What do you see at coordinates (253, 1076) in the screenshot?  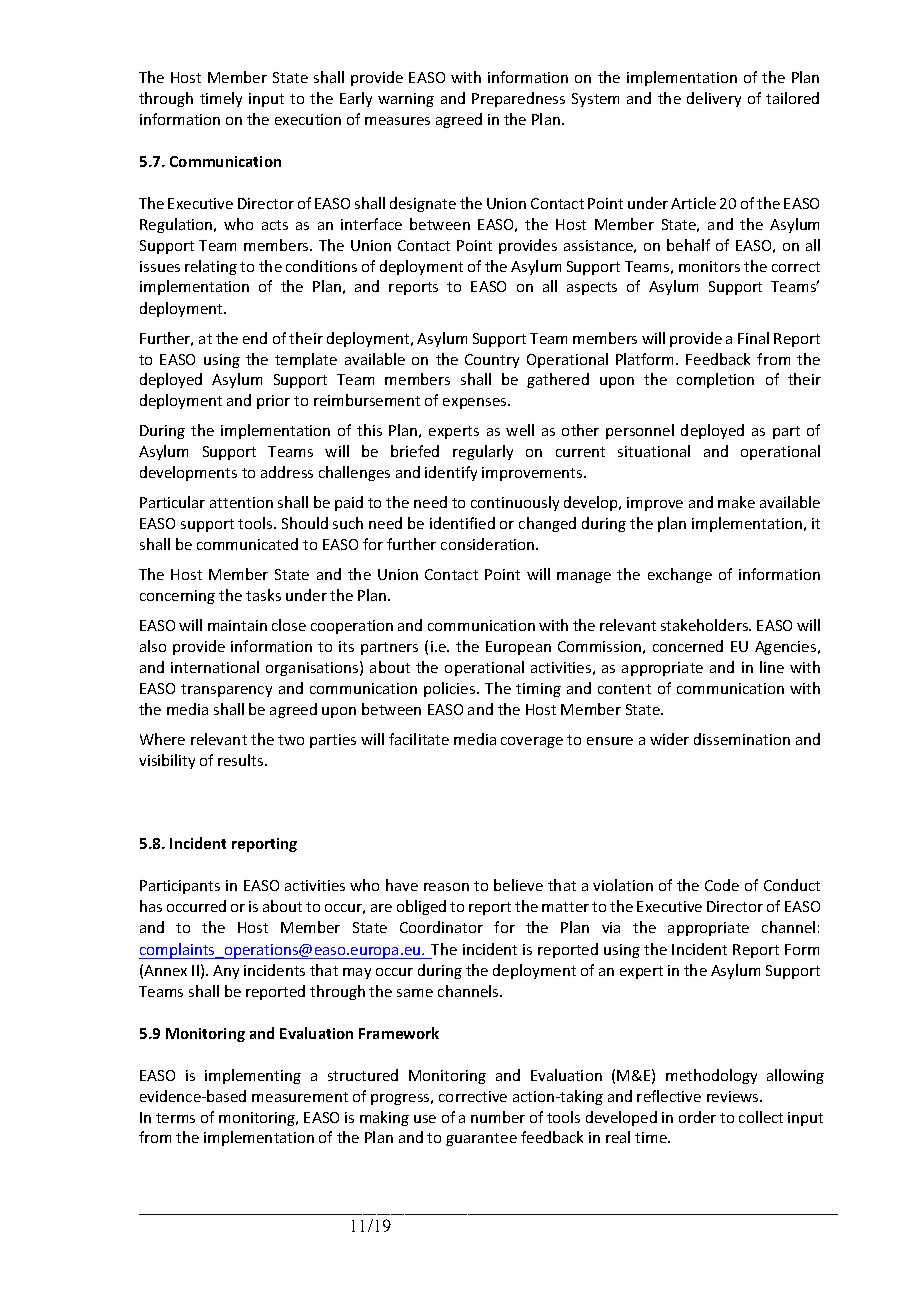 I see `implementing` at bounding box center [253, 1076].
